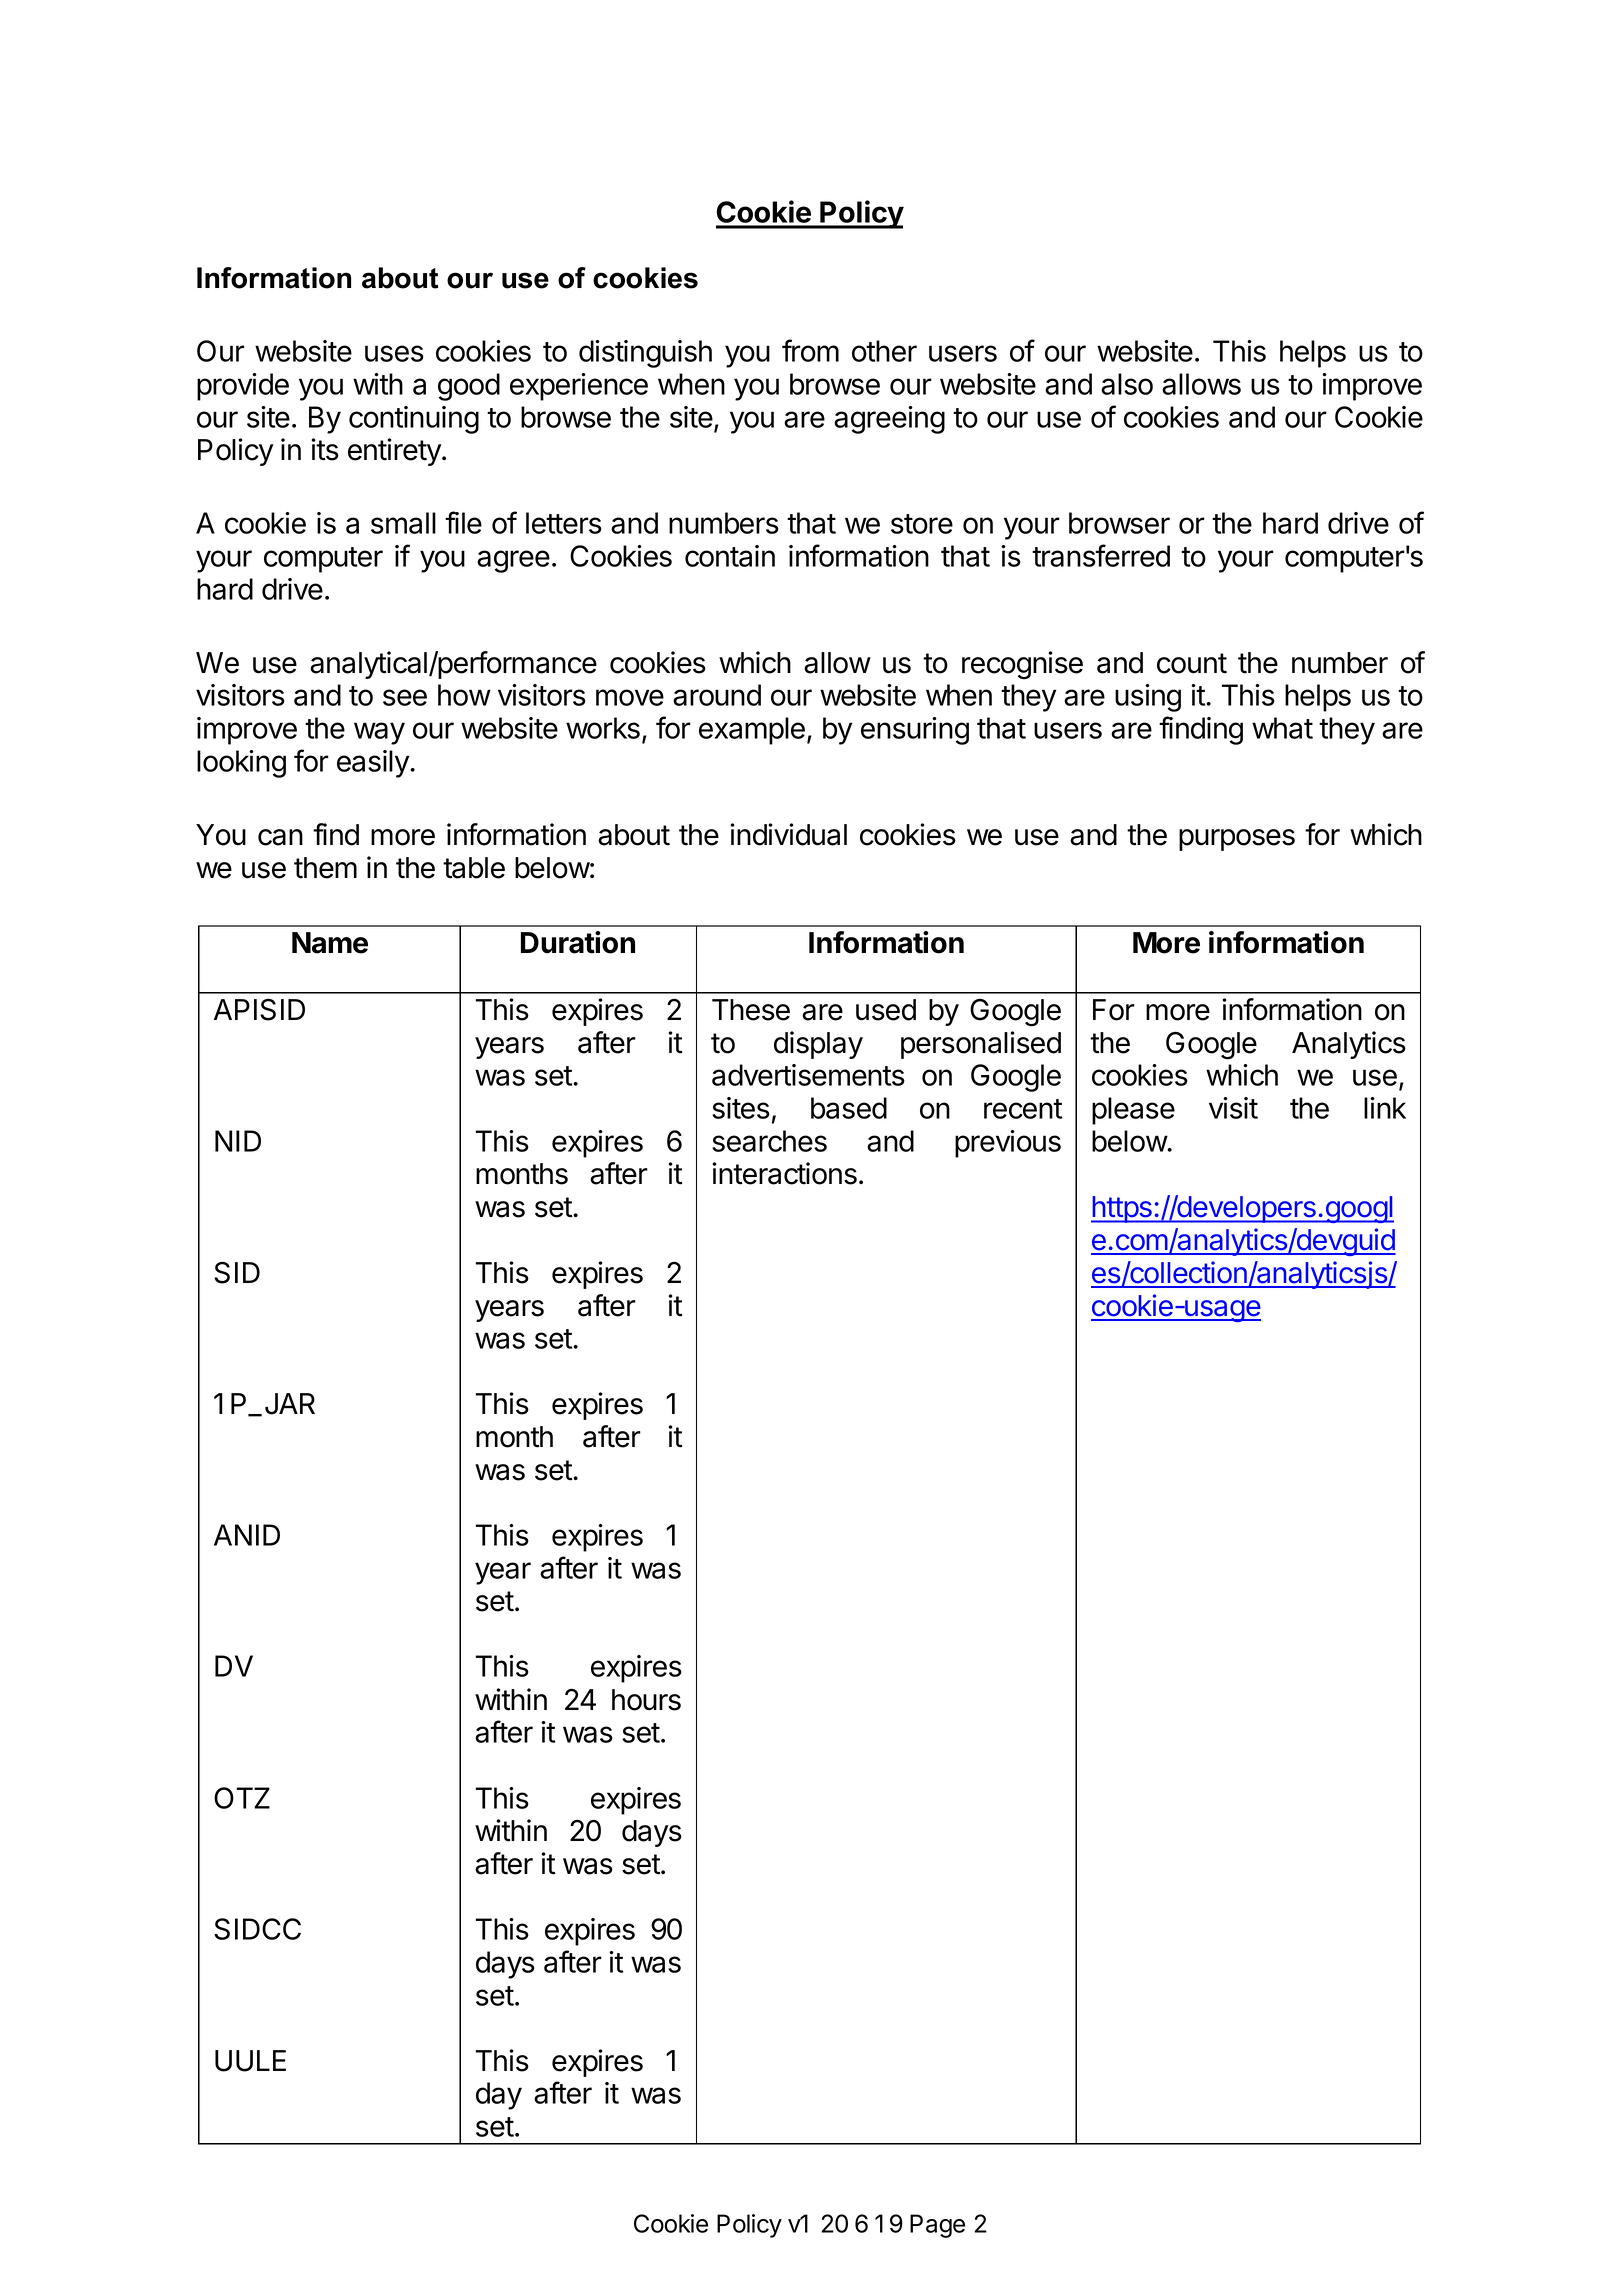 The height and width of the document is (2290, 1619). Describe the element at coordinates (1008, 1144) in the document. I see `previous` at that location.
